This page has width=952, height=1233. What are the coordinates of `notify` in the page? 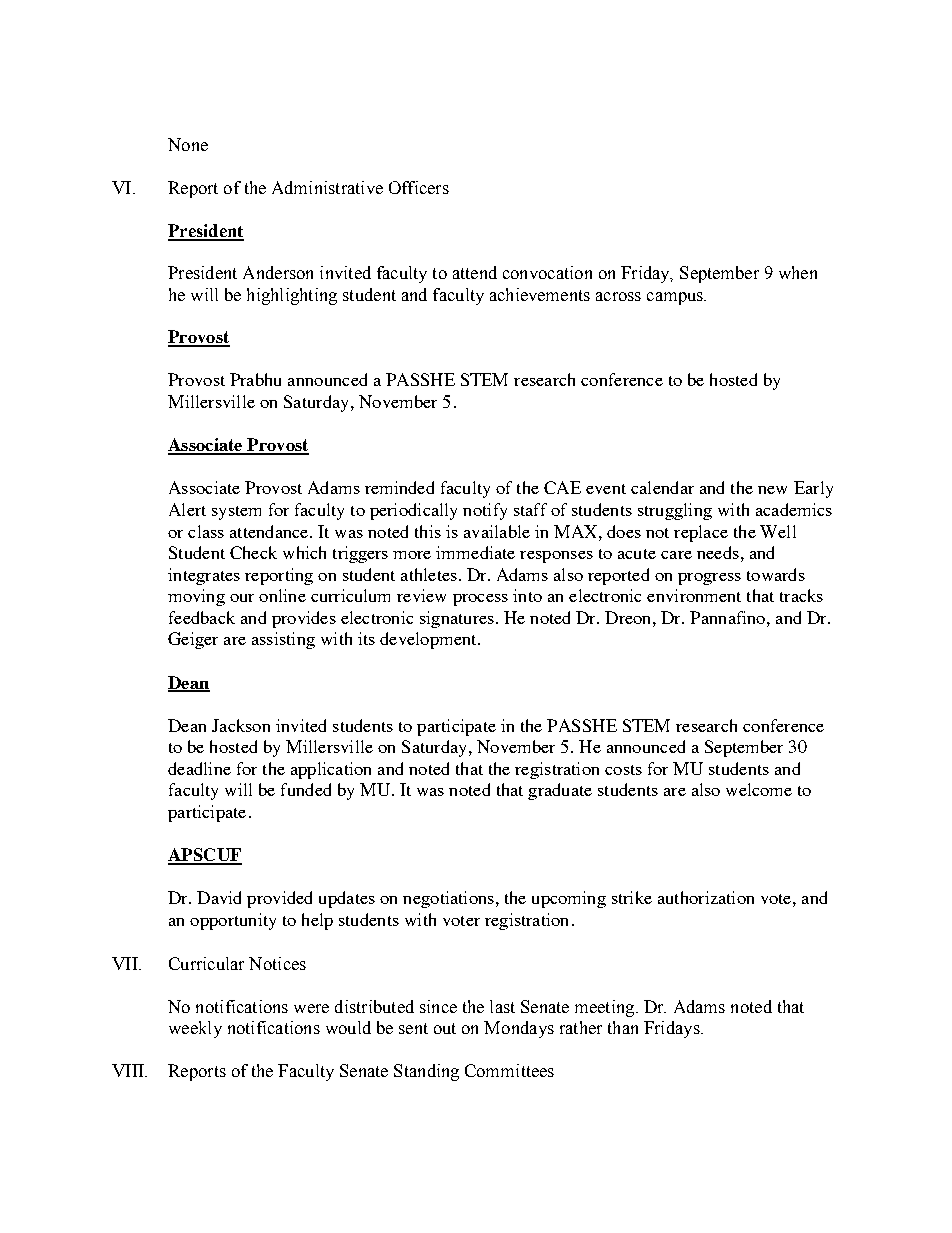 It's located at (485, 511).
